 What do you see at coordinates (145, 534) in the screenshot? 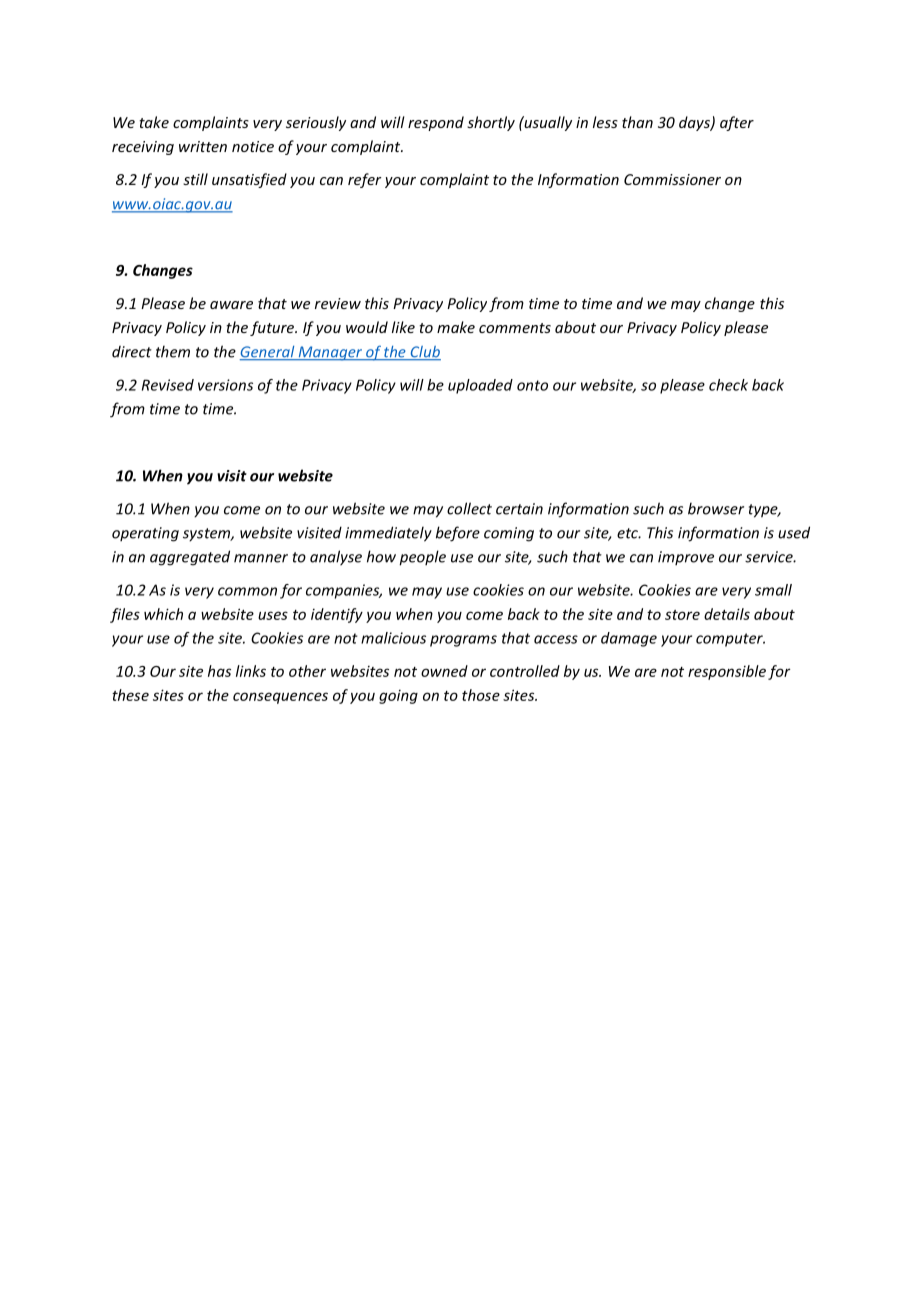
I see `operating` at bounding box center [145, 534].
